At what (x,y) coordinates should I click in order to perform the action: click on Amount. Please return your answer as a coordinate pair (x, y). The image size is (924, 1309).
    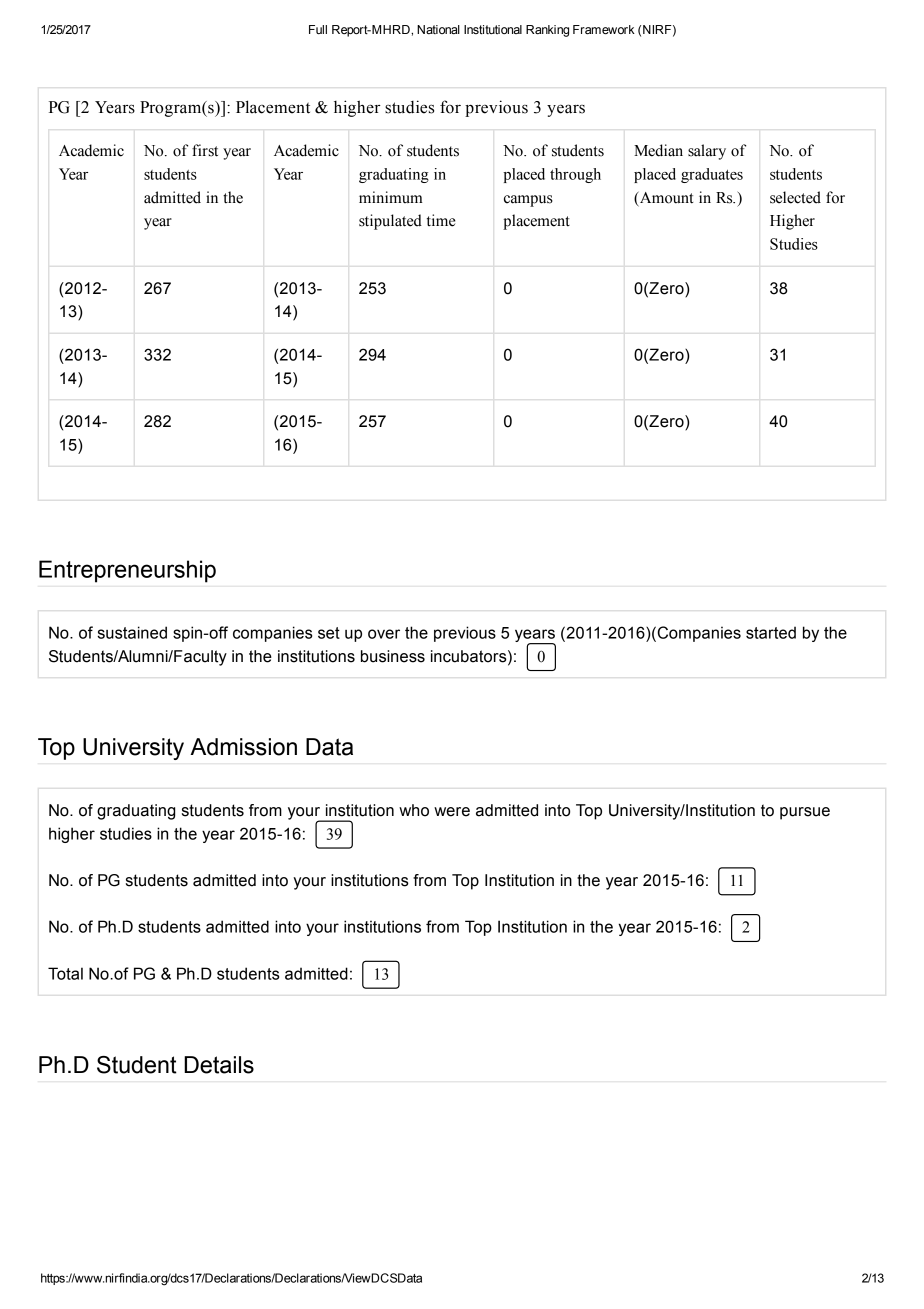
    Looking at the image, I should click on (665, 198).
